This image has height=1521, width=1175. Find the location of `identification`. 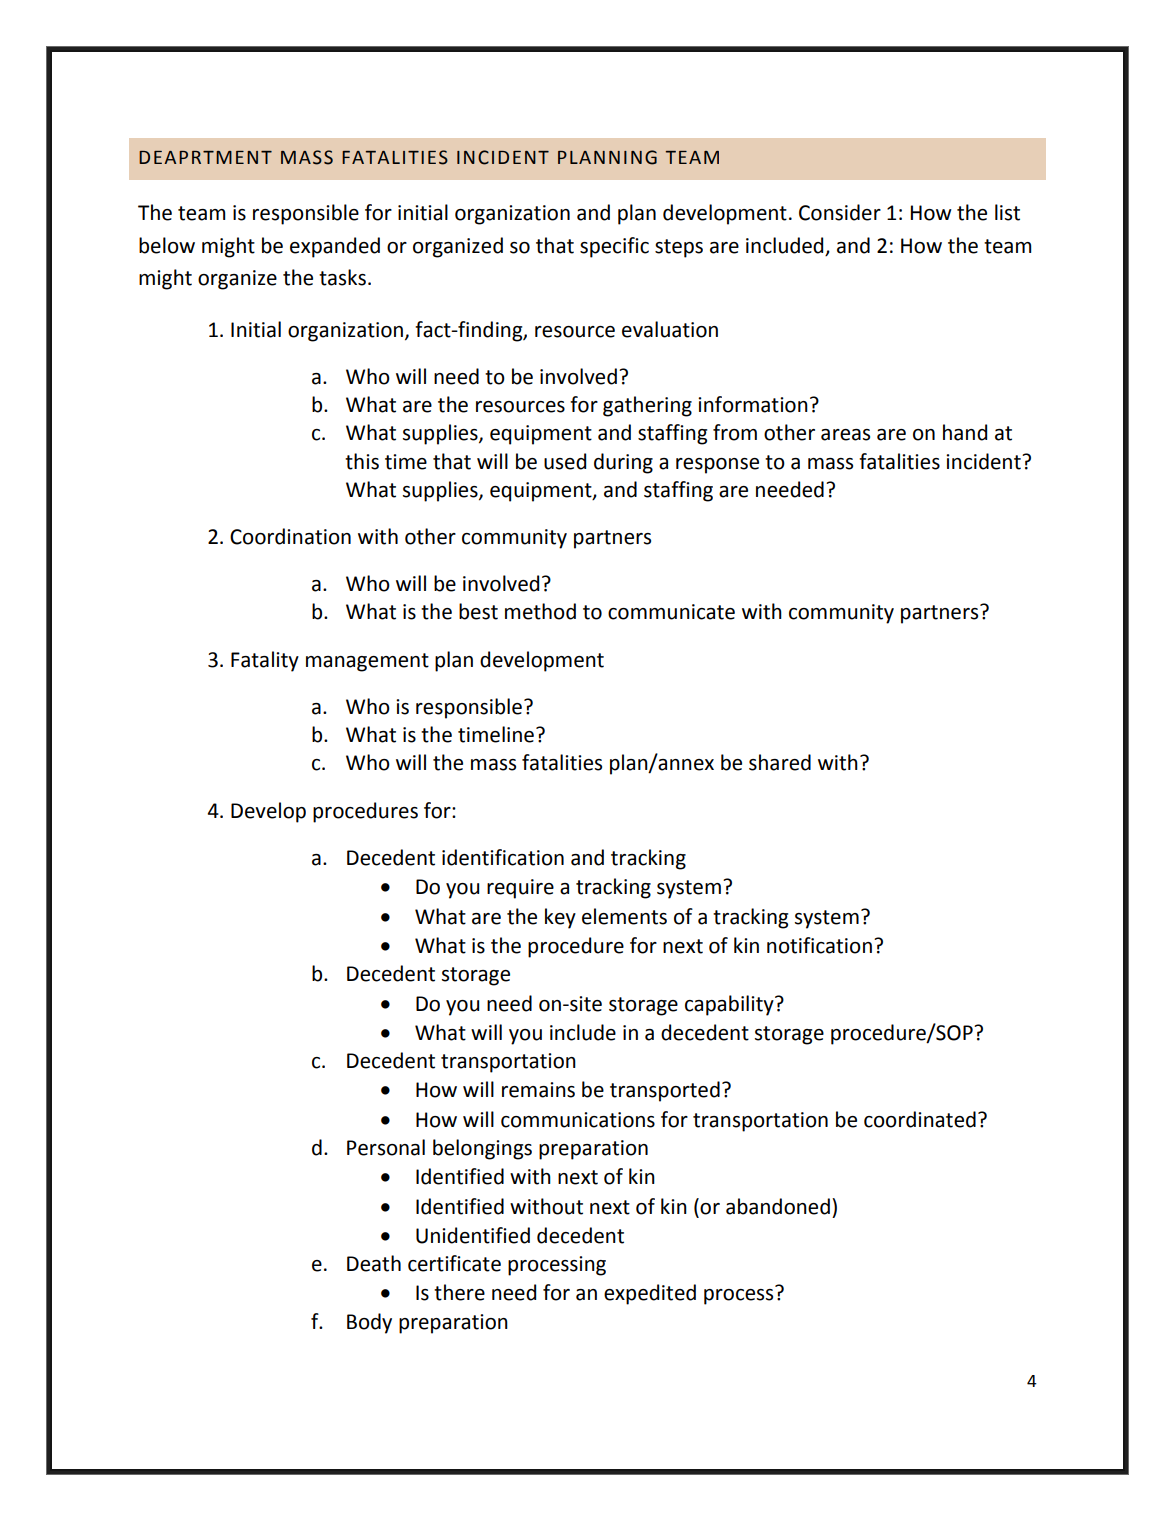

identification is located at coordinates (503, 857).
